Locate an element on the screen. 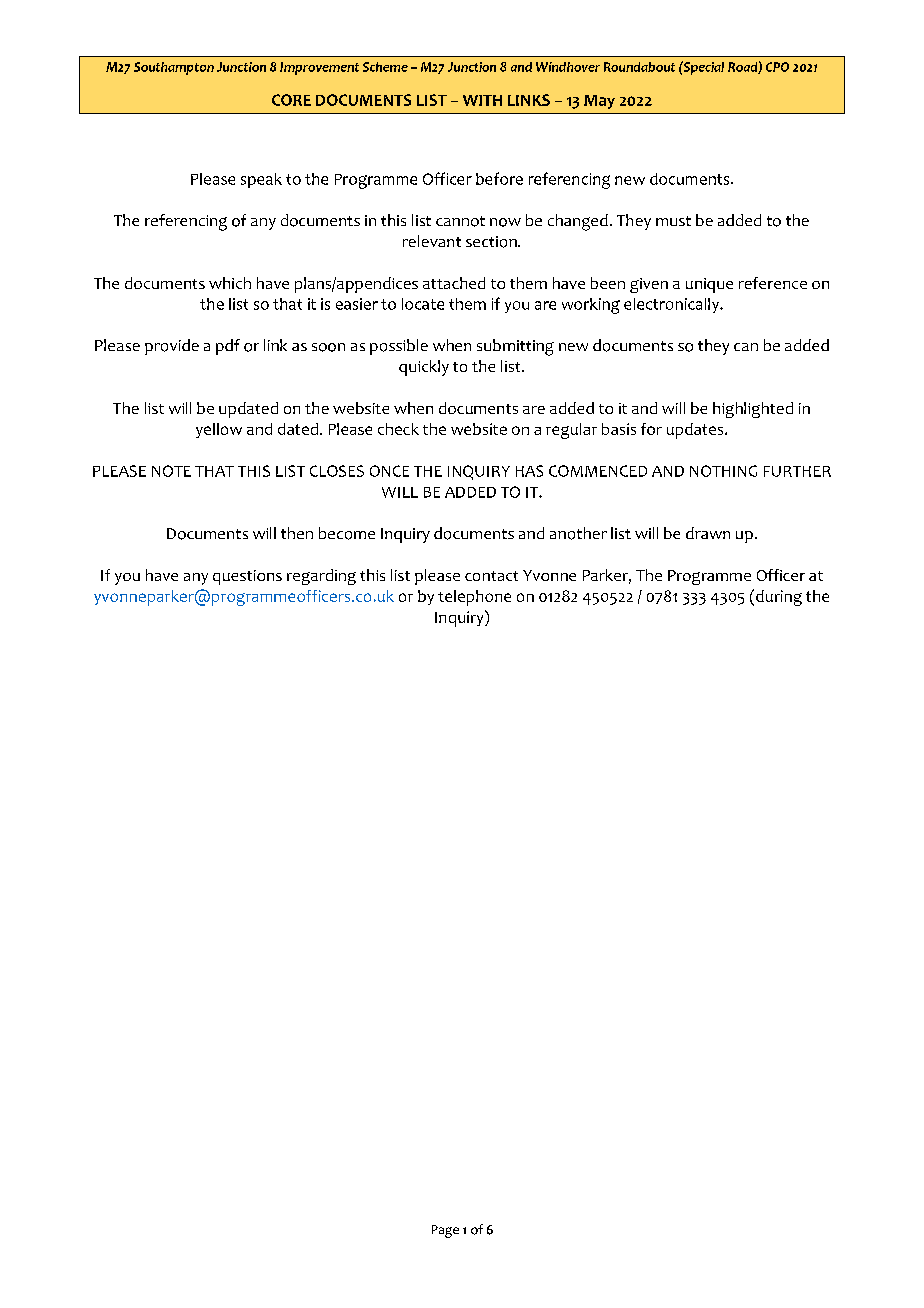 The image size is (924, 1308). drawn is located at coordinates (708, 533).
